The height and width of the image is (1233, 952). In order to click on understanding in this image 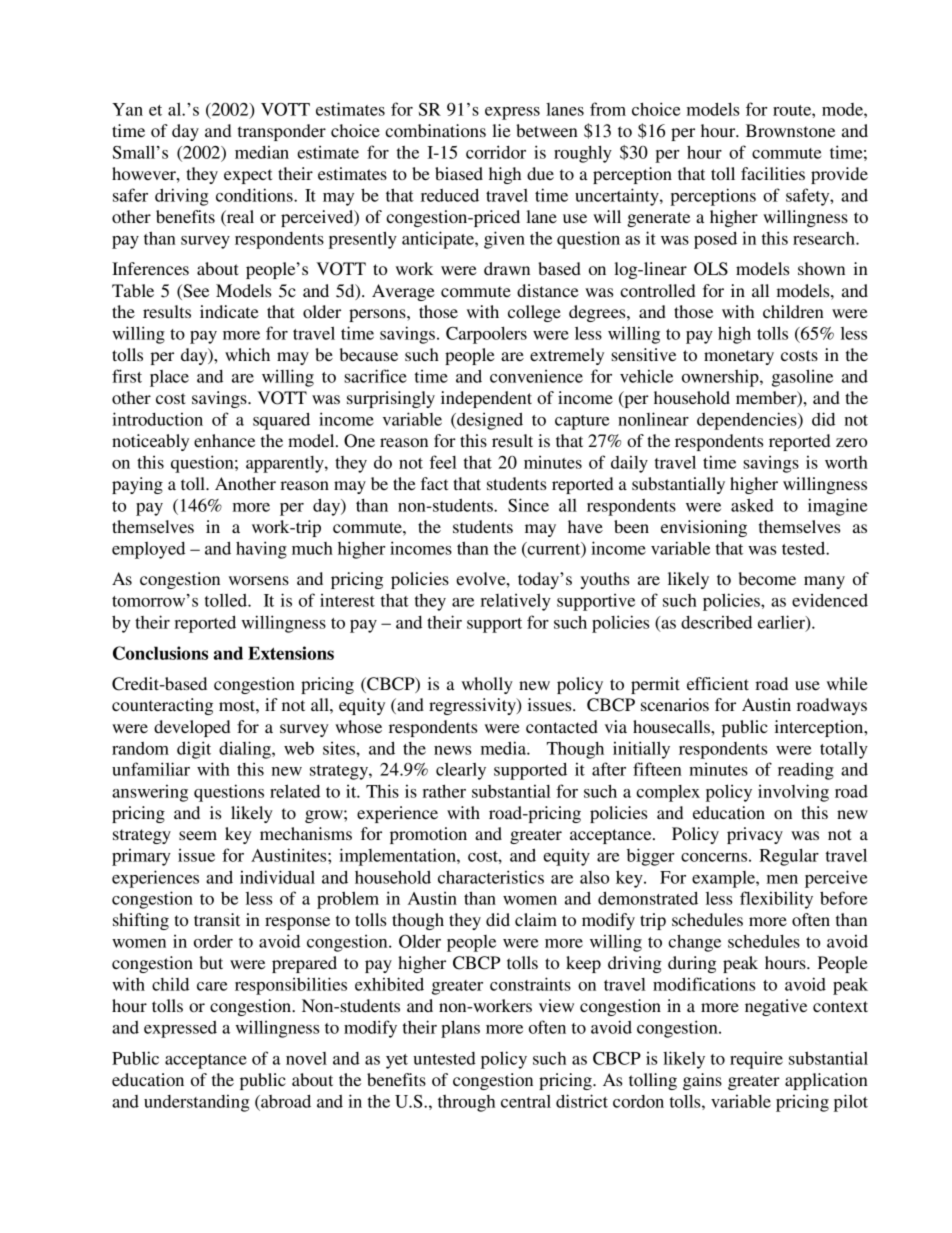, I will do `click(196, 1103)`.
